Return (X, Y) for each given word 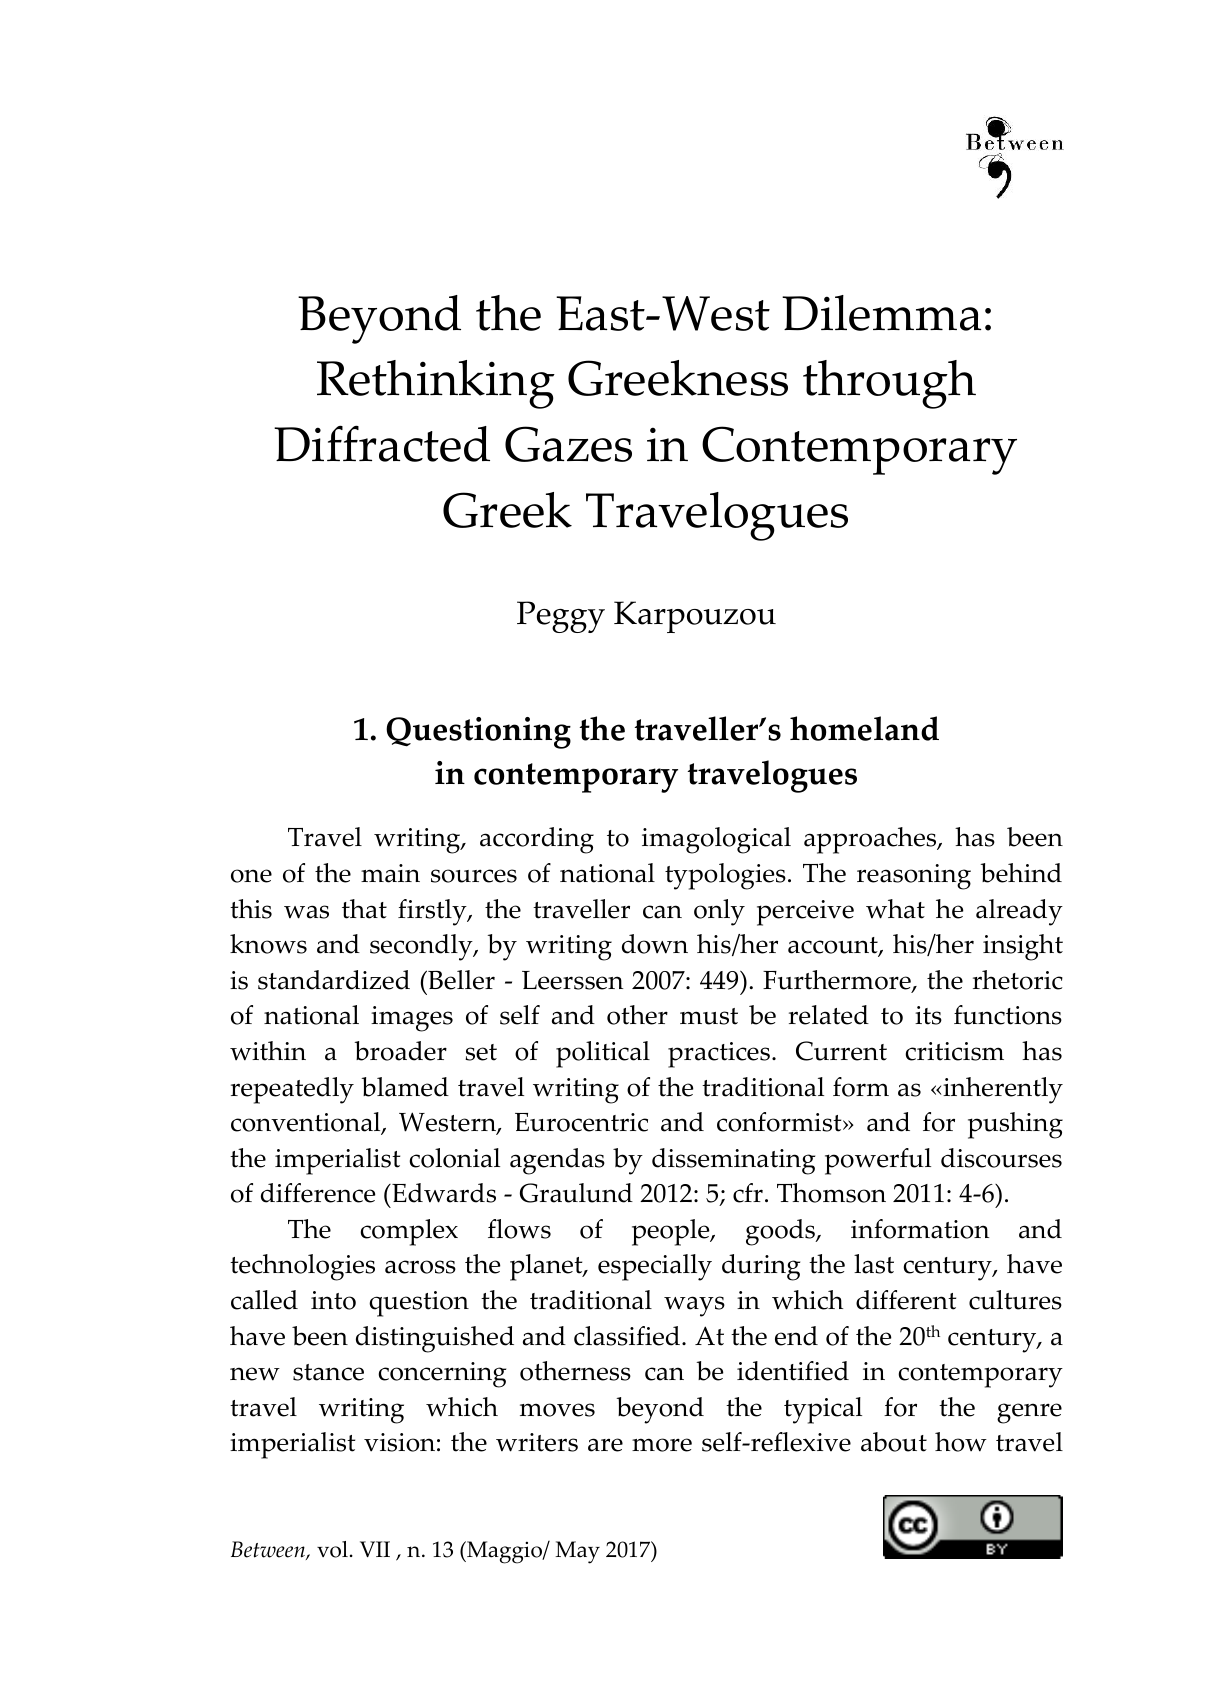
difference (318, 1193)
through (889, 384)
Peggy (561, 617)
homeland (864, 728)
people (672, 1232)
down (655, 944)
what (895, 909)
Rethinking (436, 384)
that (364, 909)
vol (332, 1549)
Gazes (568, 444)
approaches (871, 840)
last (874, 1264)
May (577, 1552)
